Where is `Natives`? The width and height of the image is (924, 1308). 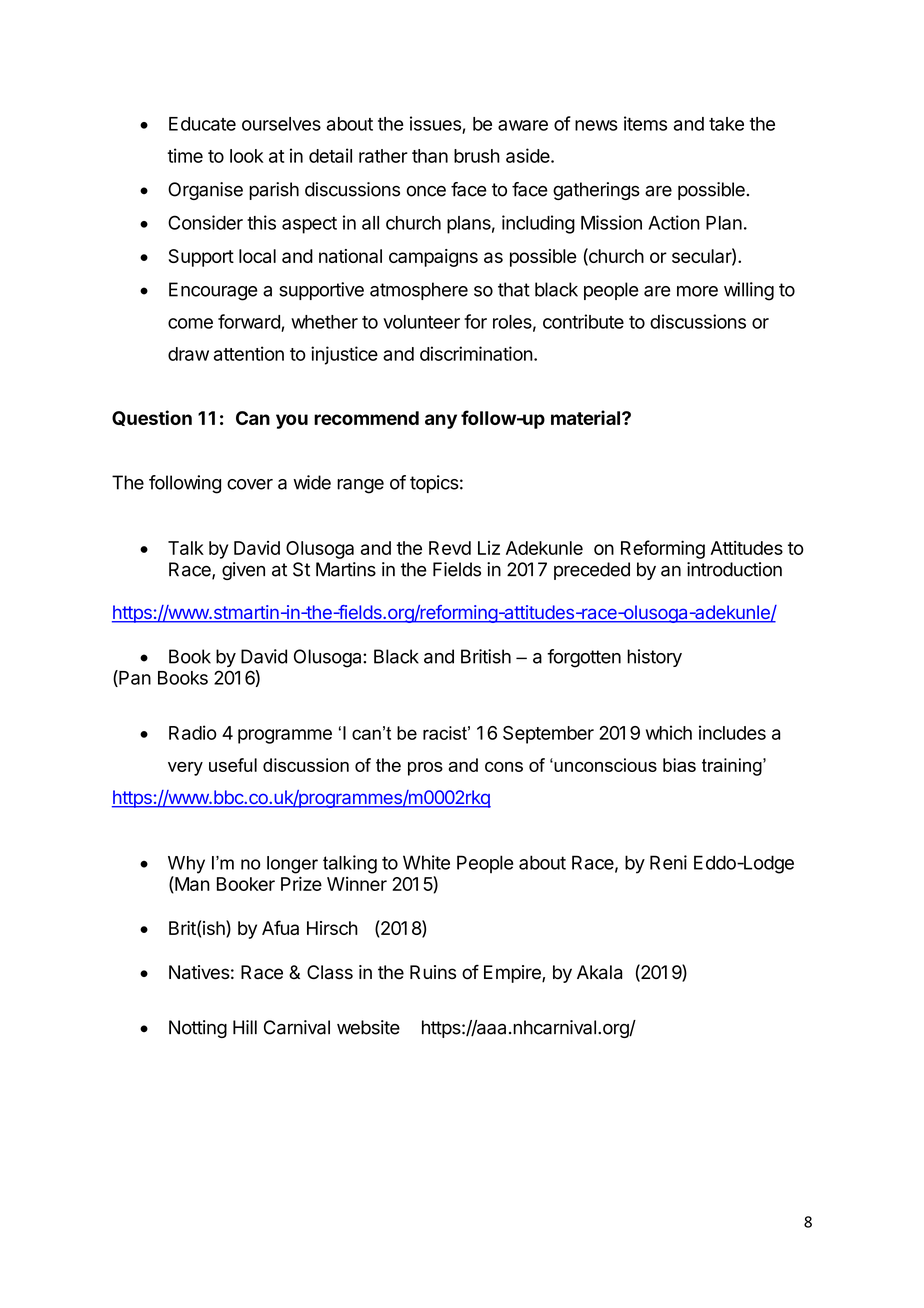
Natives is located at coordinates (199, 972).
